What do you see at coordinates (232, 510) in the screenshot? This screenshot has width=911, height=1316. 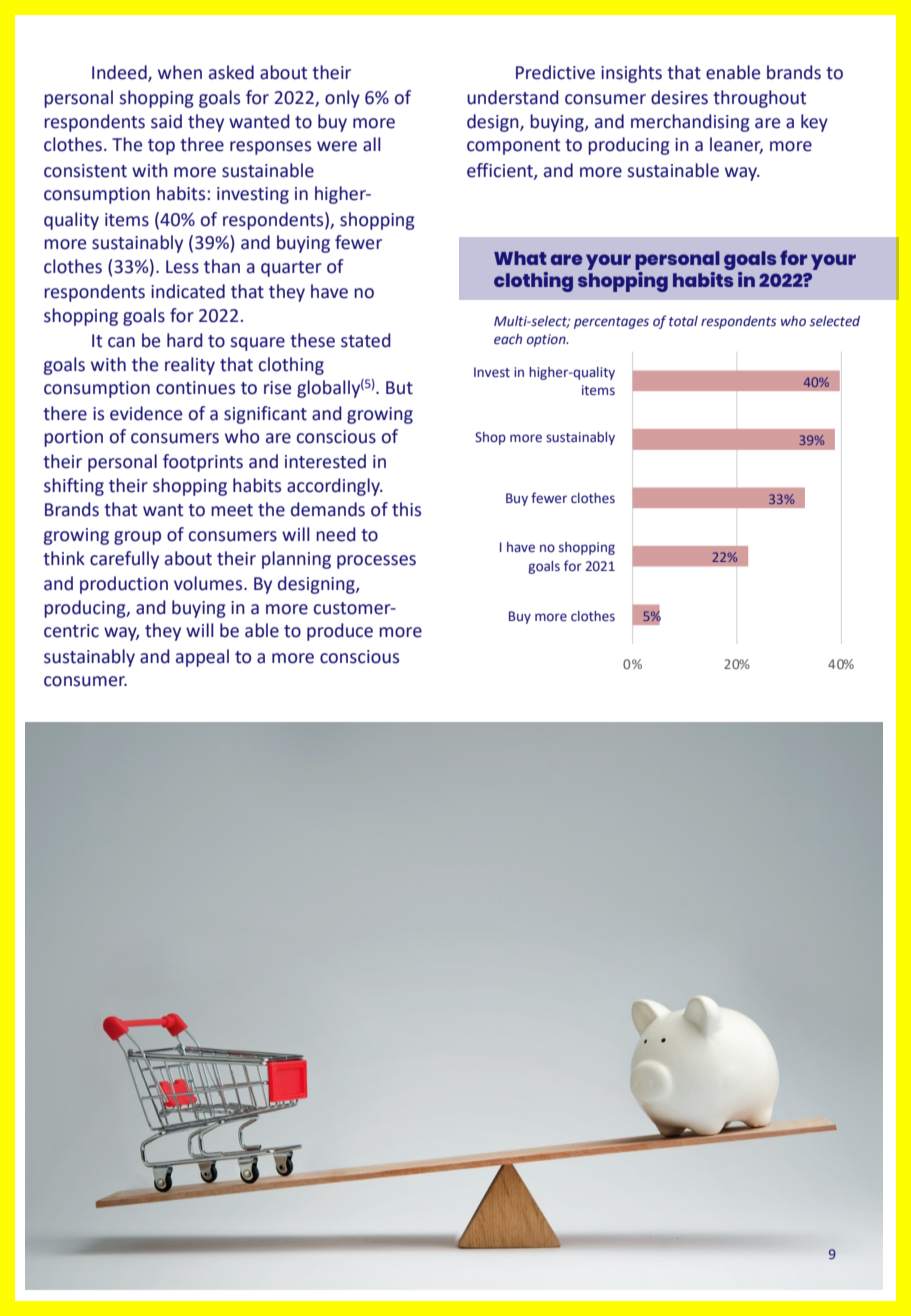 I see `meet` at bounding box center [232, 510].
